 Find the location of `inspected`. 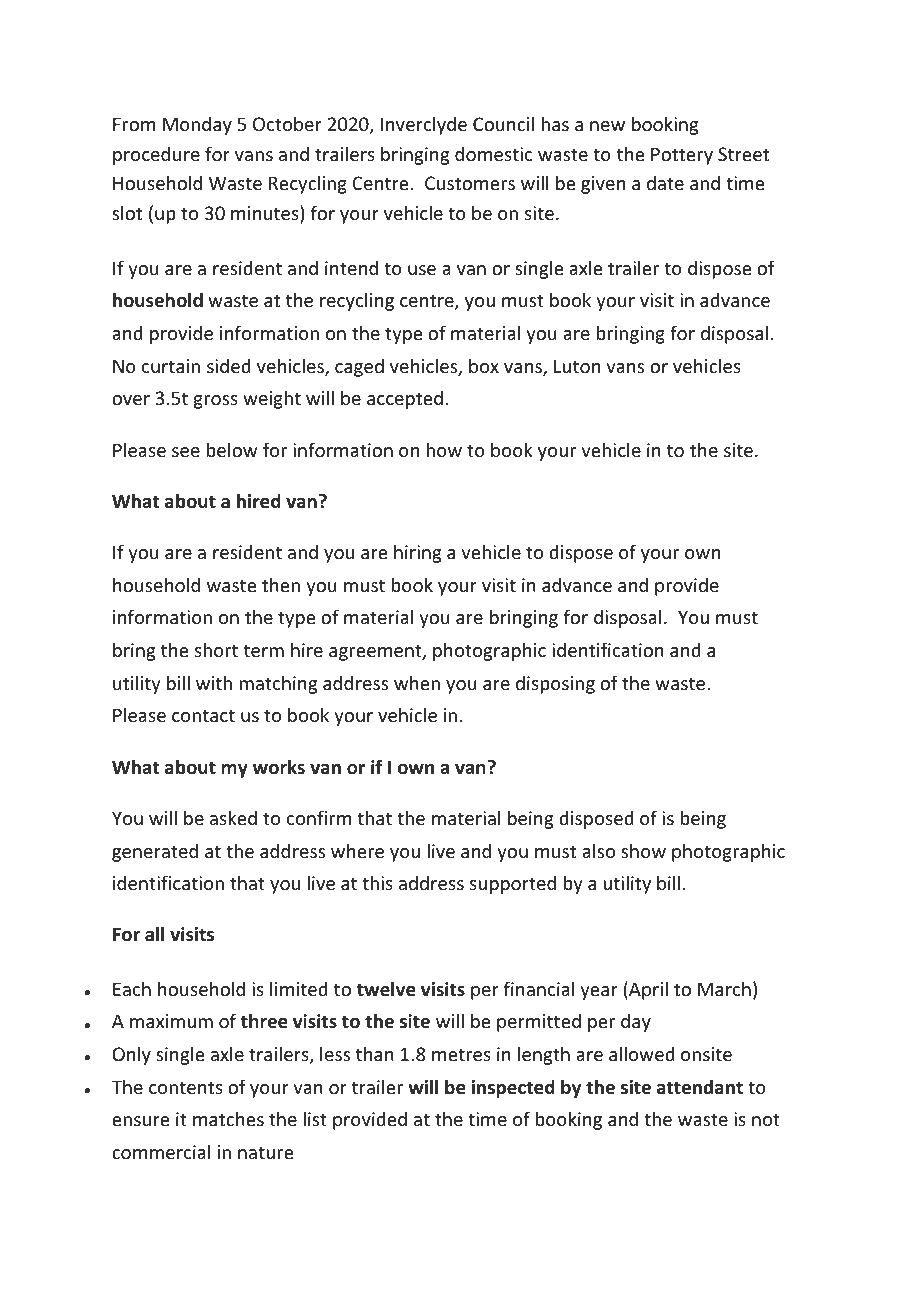

inspected is located at coordinates (513, 1088).
